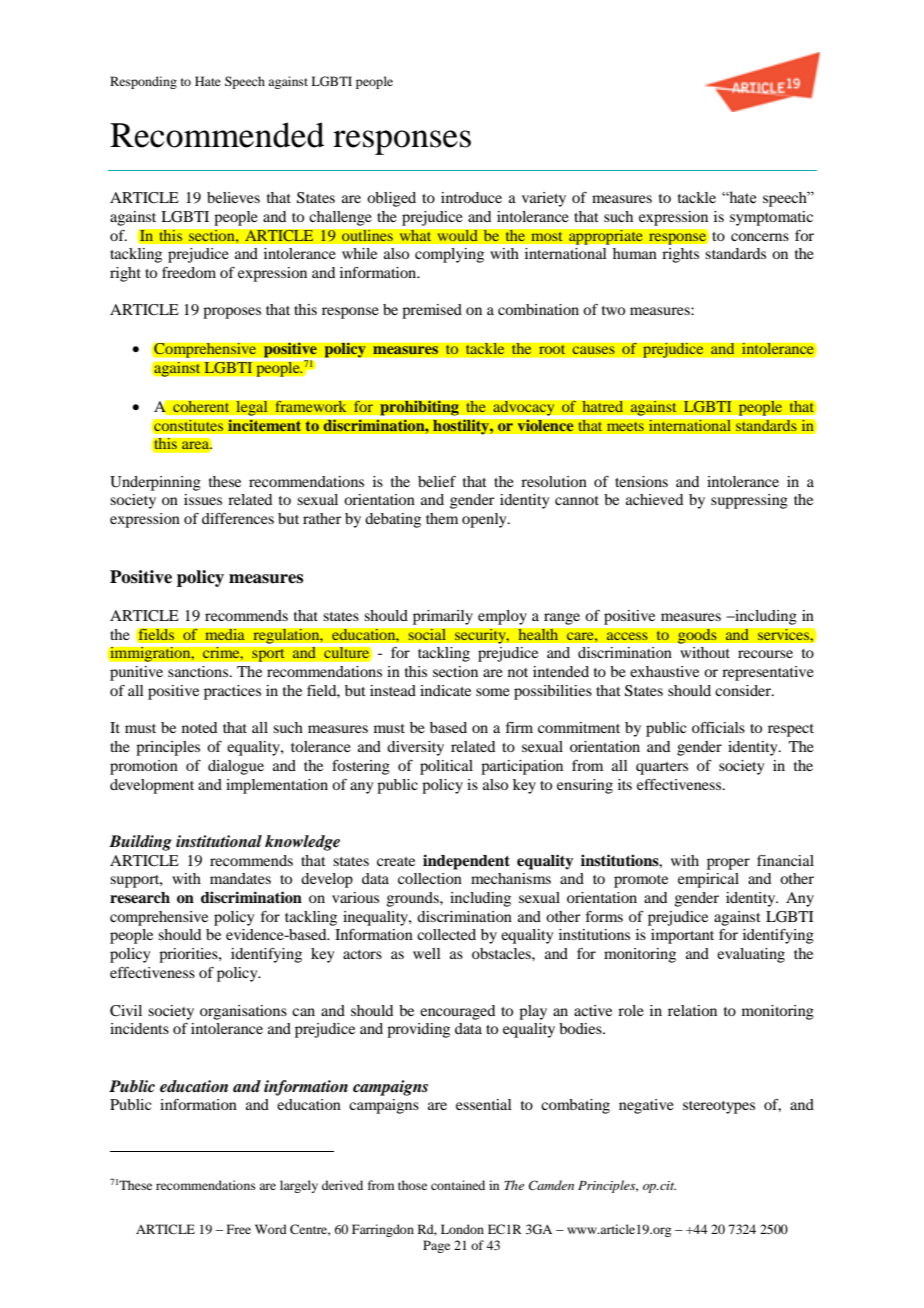 This document has width=924, height=1308. What do you see at coordinates (462, 1229) in the document?
I see `London` at bounding box center [462, 1229].
